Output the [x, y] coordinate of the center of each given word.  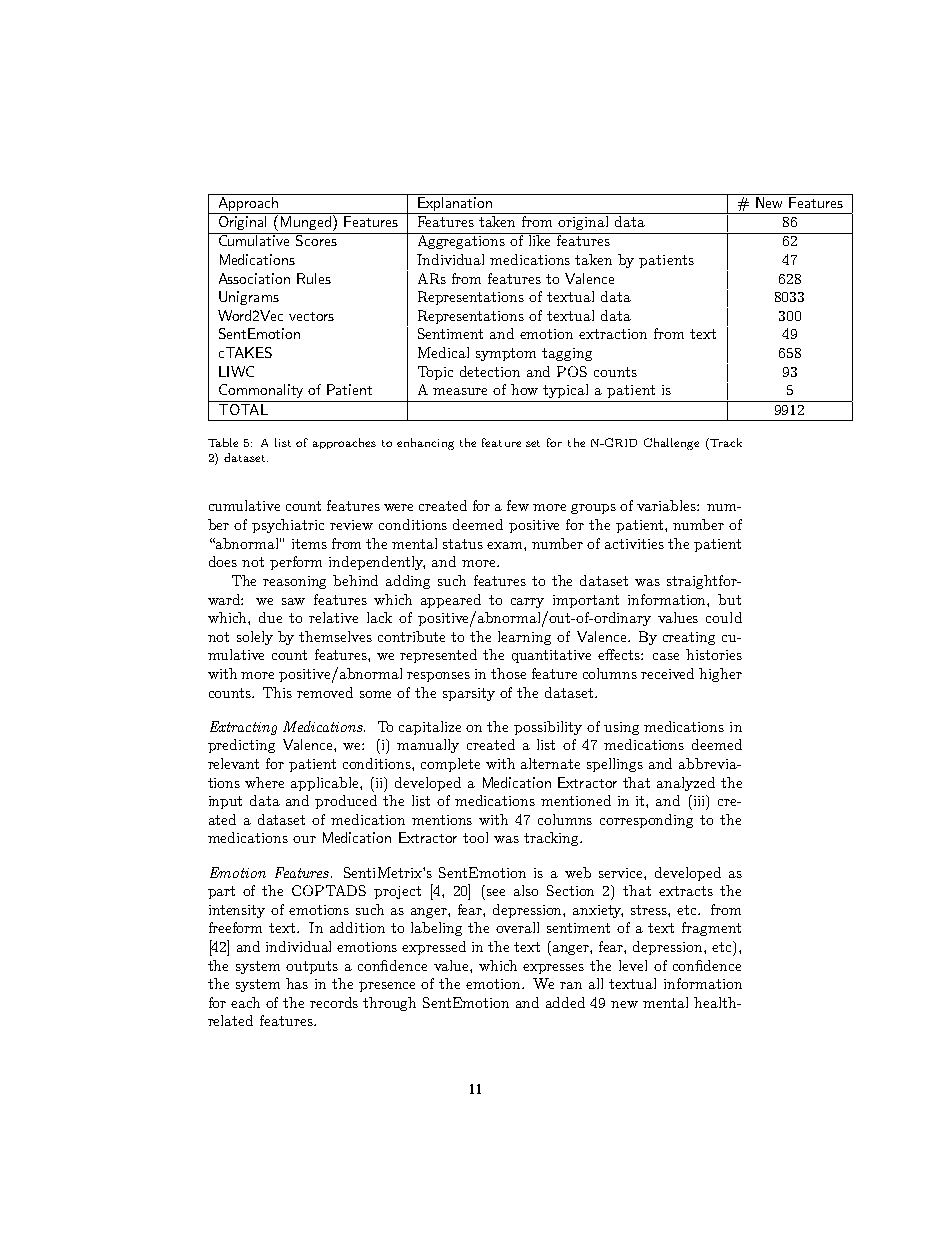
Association [254, 278]
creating [689, 638]
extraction [613, 334]
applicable [326, 784]
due [270, 617]
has [297, 983]
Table [223, 442]
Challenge [671, 444]
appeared [451, 601]
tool [475, 837]
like [540, 239]
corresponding [646, 821]
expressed [434, 948]
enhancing [425, 444]
